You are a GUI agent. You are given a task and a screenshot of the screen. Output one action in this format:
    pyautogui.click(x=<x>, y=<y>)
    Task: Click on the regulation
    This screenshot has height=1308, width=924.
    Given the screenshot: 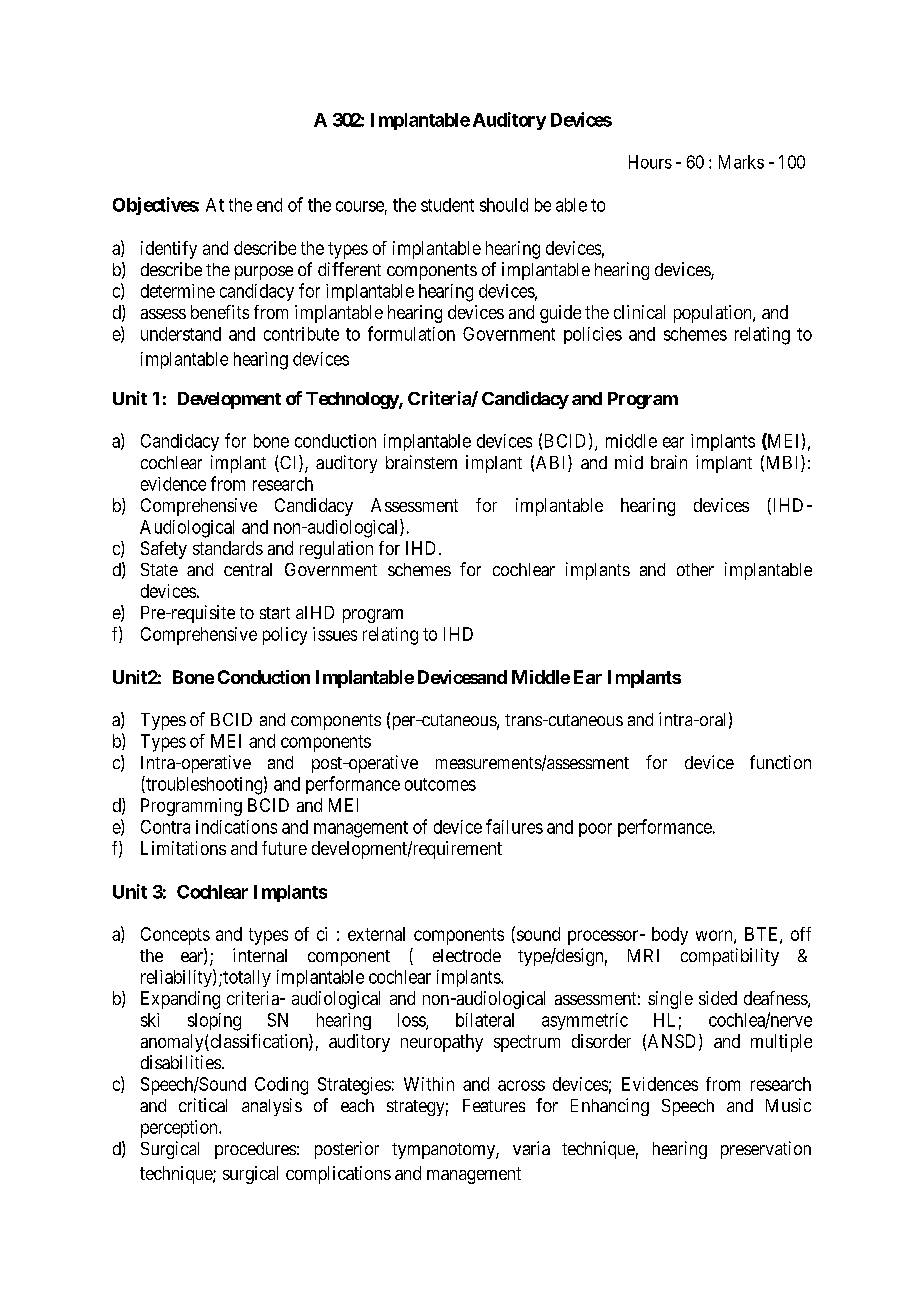 What is the action you would take?
    pyautogui.click(x=336, y=550)
